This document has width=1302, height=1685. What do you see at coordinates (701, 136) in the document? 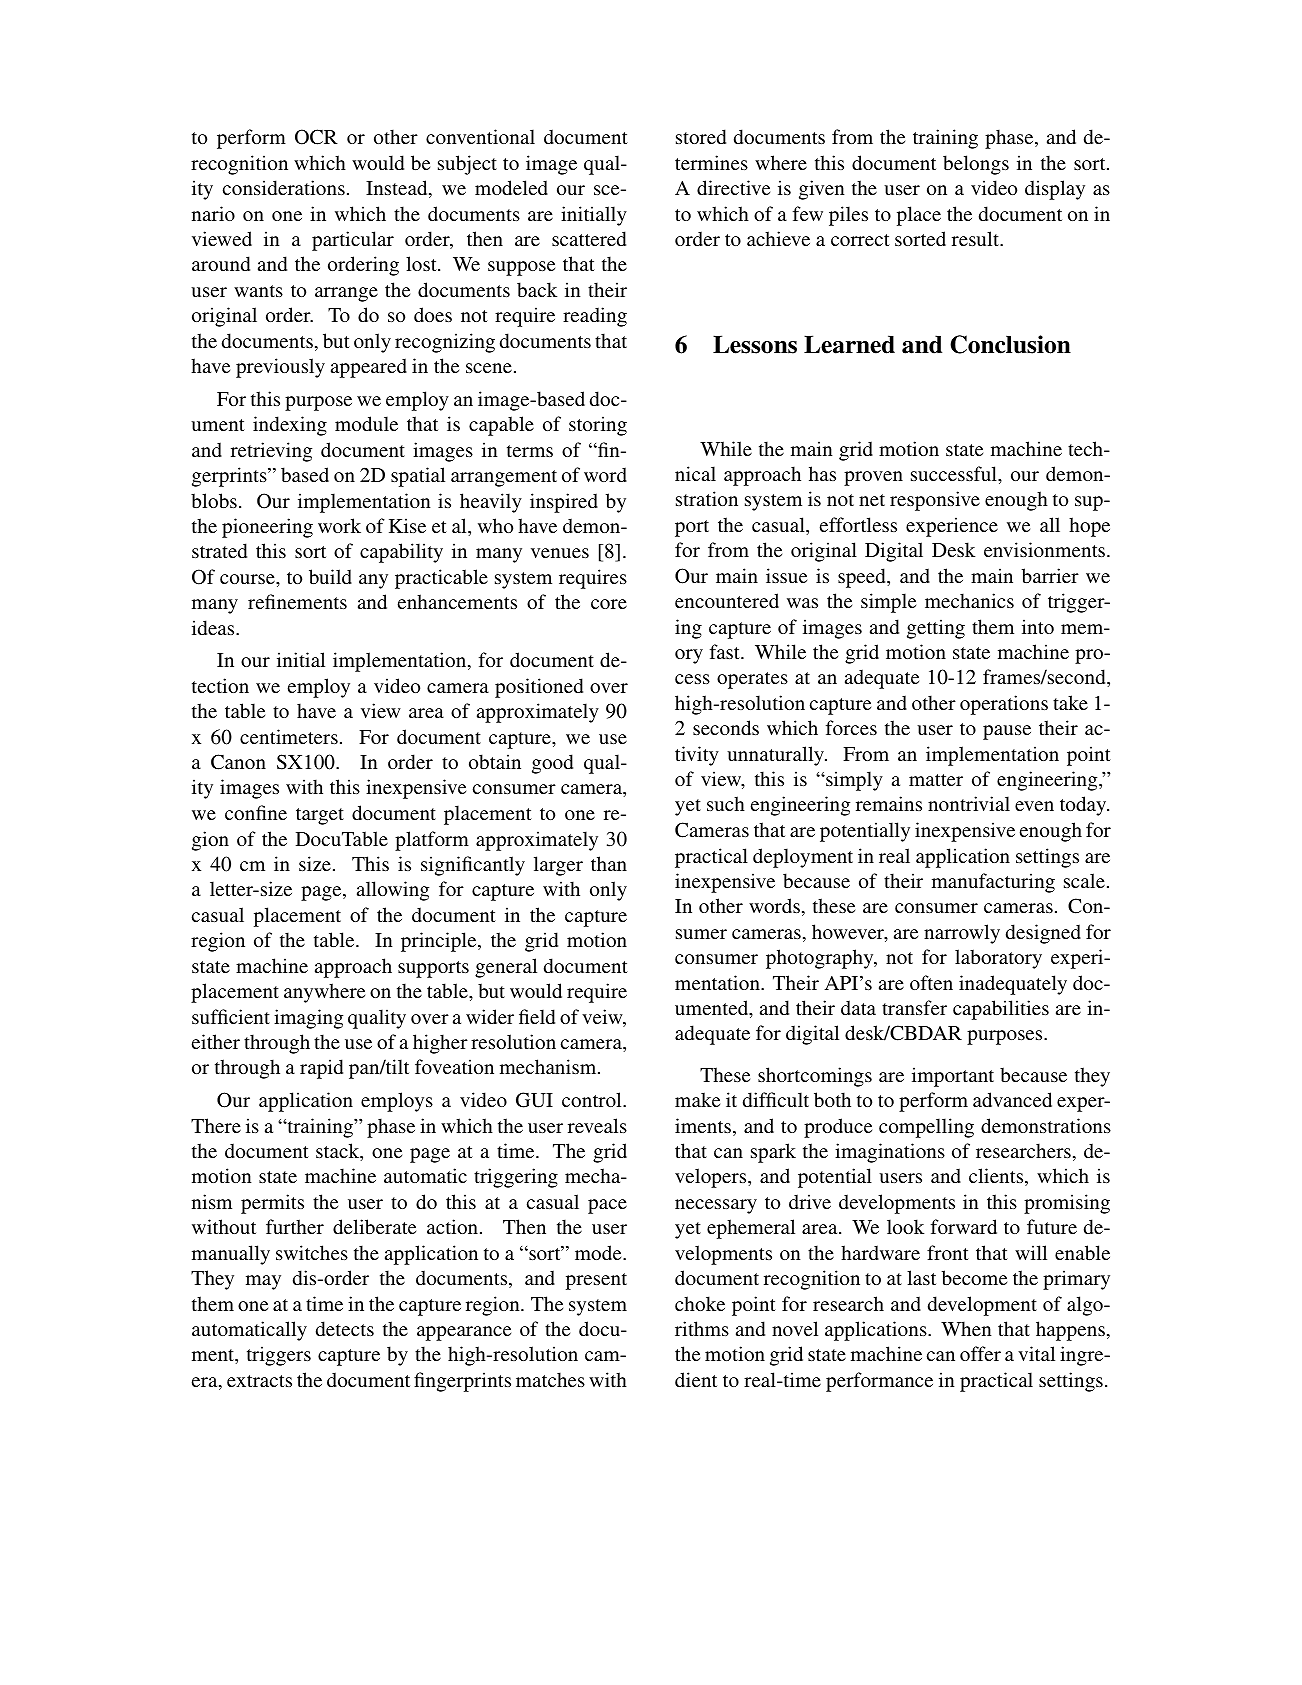
I see `stored` at bounding box center [701, 136].
